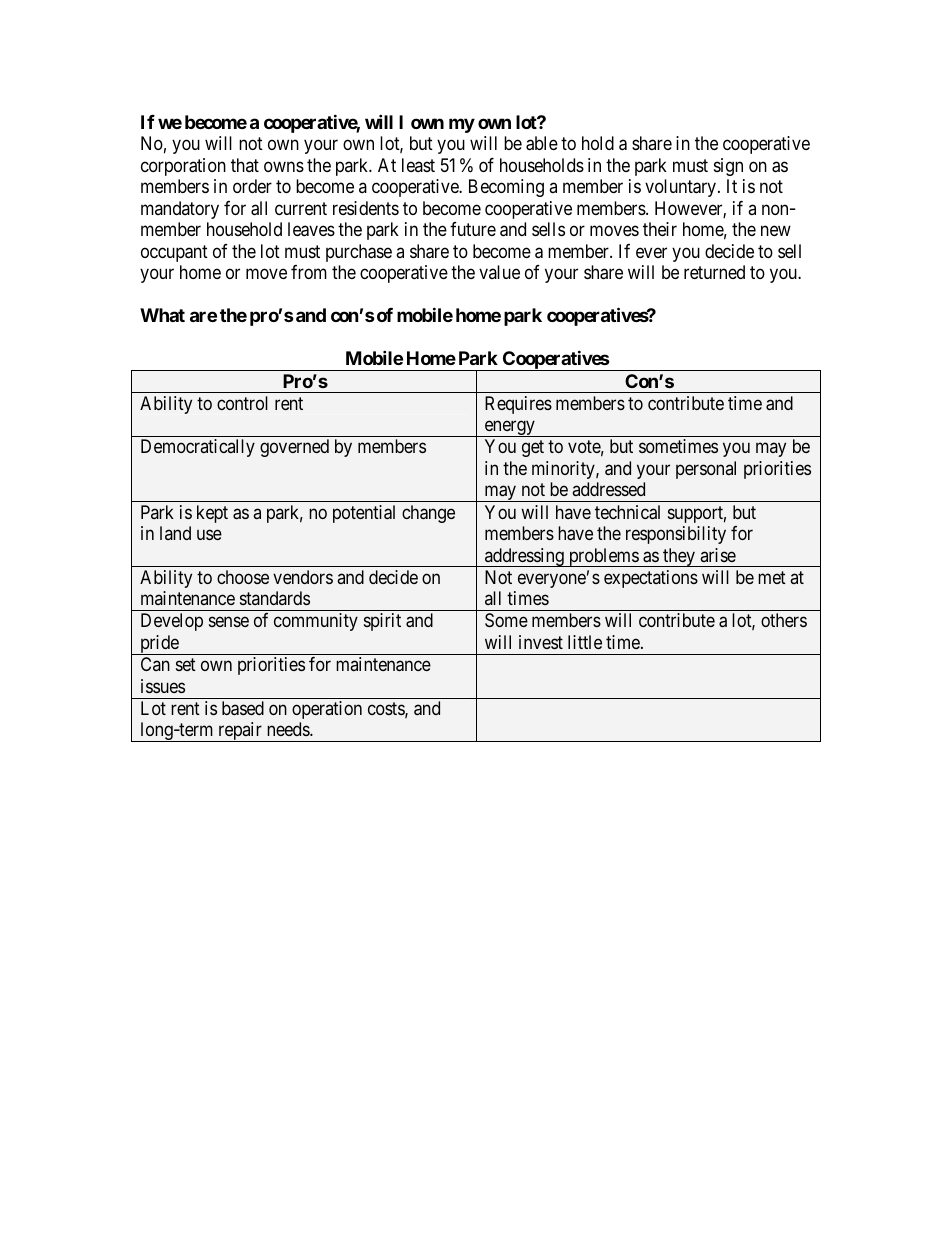 The height and width of the screenshot is (1233, 952). I want to click on Requires, so click(518, 405).
